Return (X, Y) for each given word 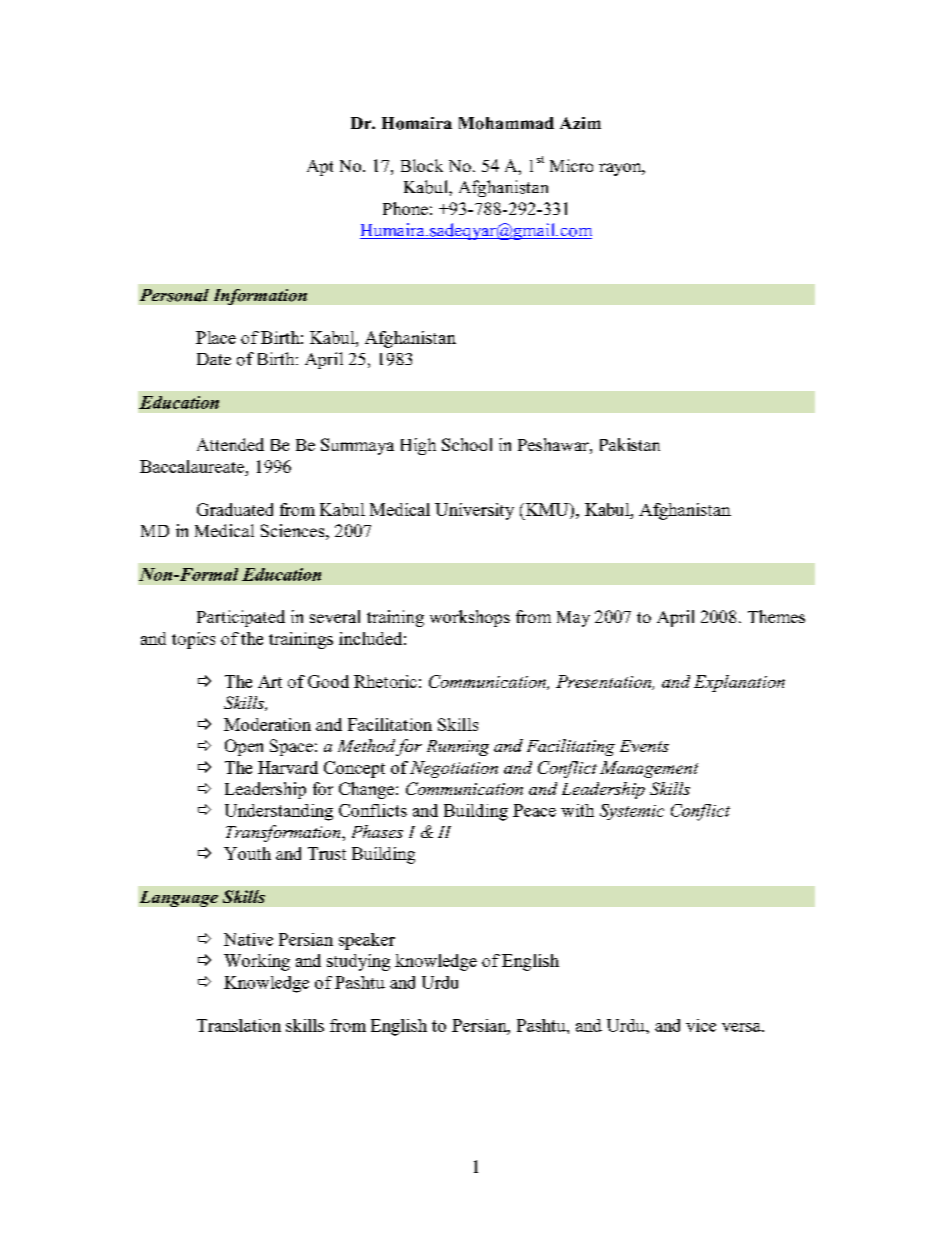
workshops (470, 618)
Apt (320, 168)
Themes (776, 616)
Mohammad (506, 123)
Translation (239, 1025)
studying (358, 962)
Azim (580, 123)
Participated (241, 618)
